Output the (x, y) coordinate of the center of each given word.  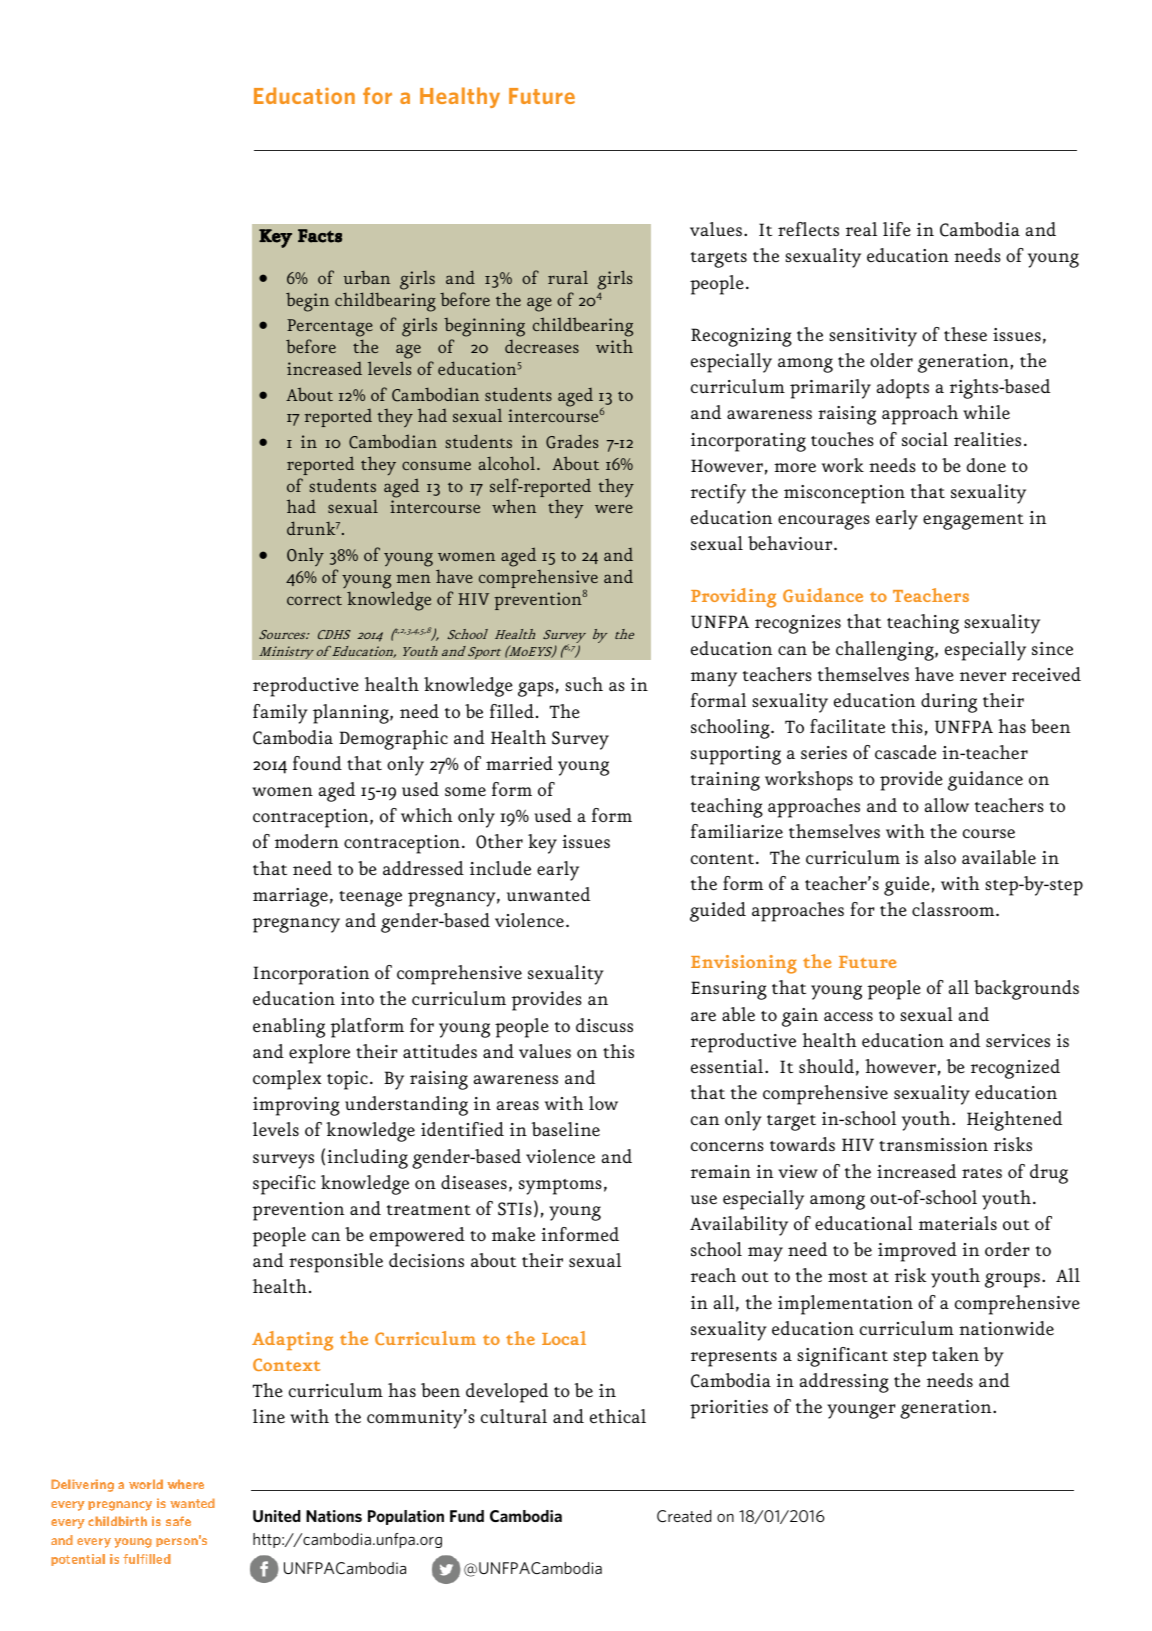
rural (568, 277)
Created (684, 1516)
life (897, 229)
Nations (334, 1516)
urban (367, 277)
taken (955, 1354)
